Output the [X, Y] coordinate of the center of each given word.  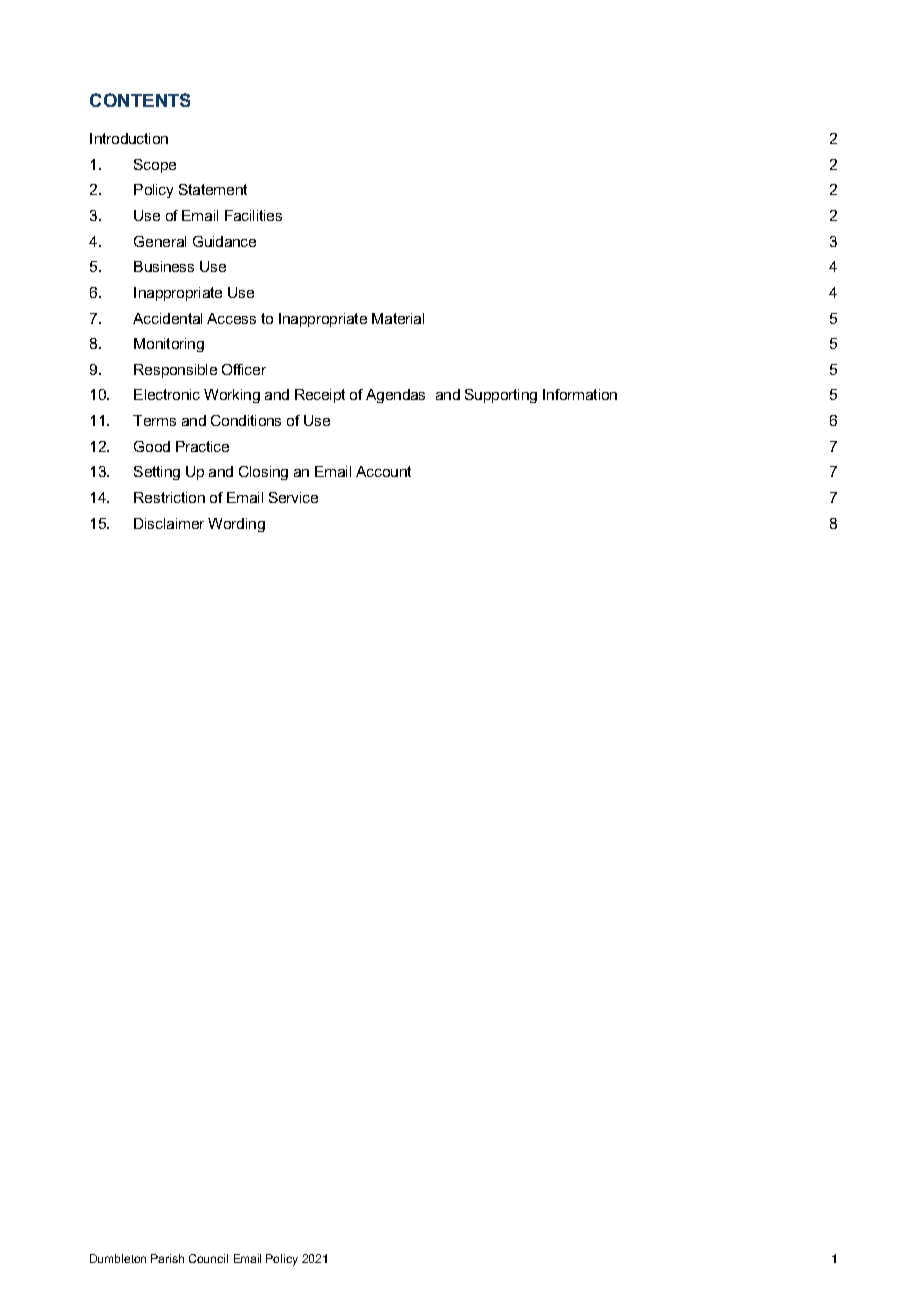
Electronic [167, 394]
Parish [167, 1258]
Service [293, 497]
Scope [155, 166]
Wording [236, 525]
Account [383, 471]
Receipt [320, 396]
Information [580, 394]
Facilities [253, 215]
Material [398, 318]
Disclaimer [169, 523]
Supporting [501, 396]
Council [208, 1258]
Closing [263, 473]
